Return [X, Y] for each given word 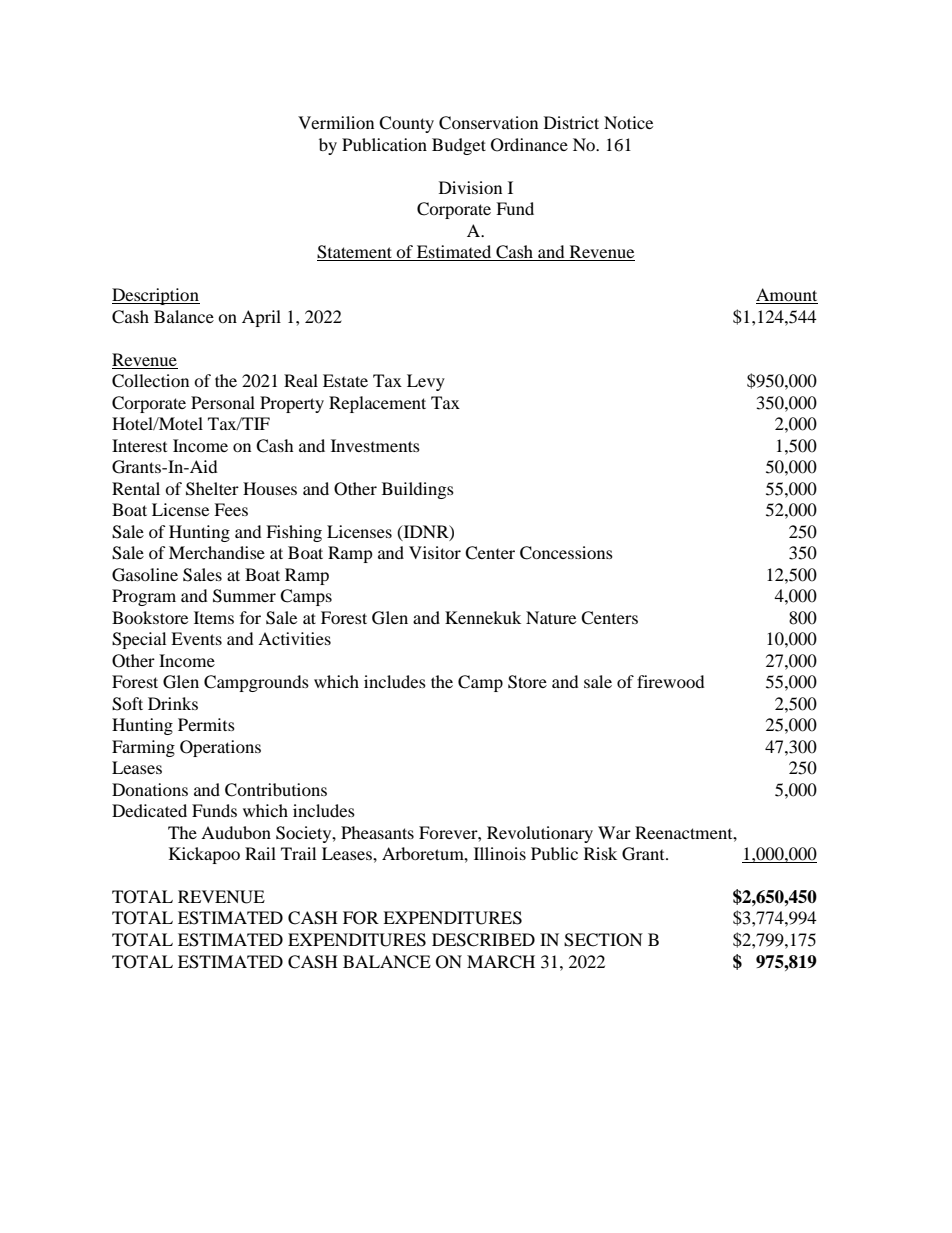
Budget [459, 146]
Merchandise [217, 552]
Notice [628, 122]
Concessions [566, 553]
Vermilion [336, 122]
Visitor [435, 552]
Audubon [236, 832]
